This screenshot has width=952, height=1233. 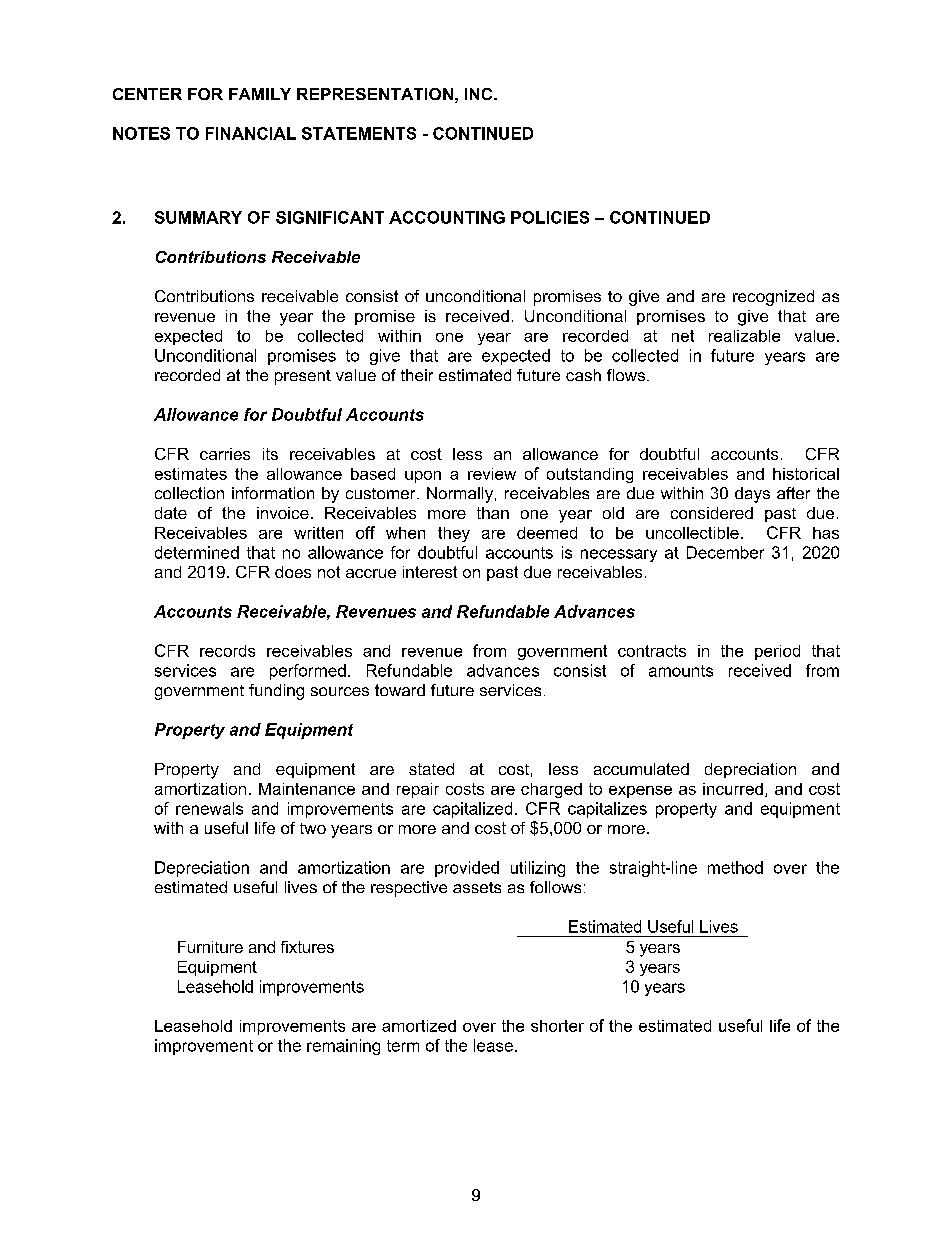 What do you see at coordinates (210, 947) in the screenshot?
I see `Furniture` at bounding box center [210, 947].
